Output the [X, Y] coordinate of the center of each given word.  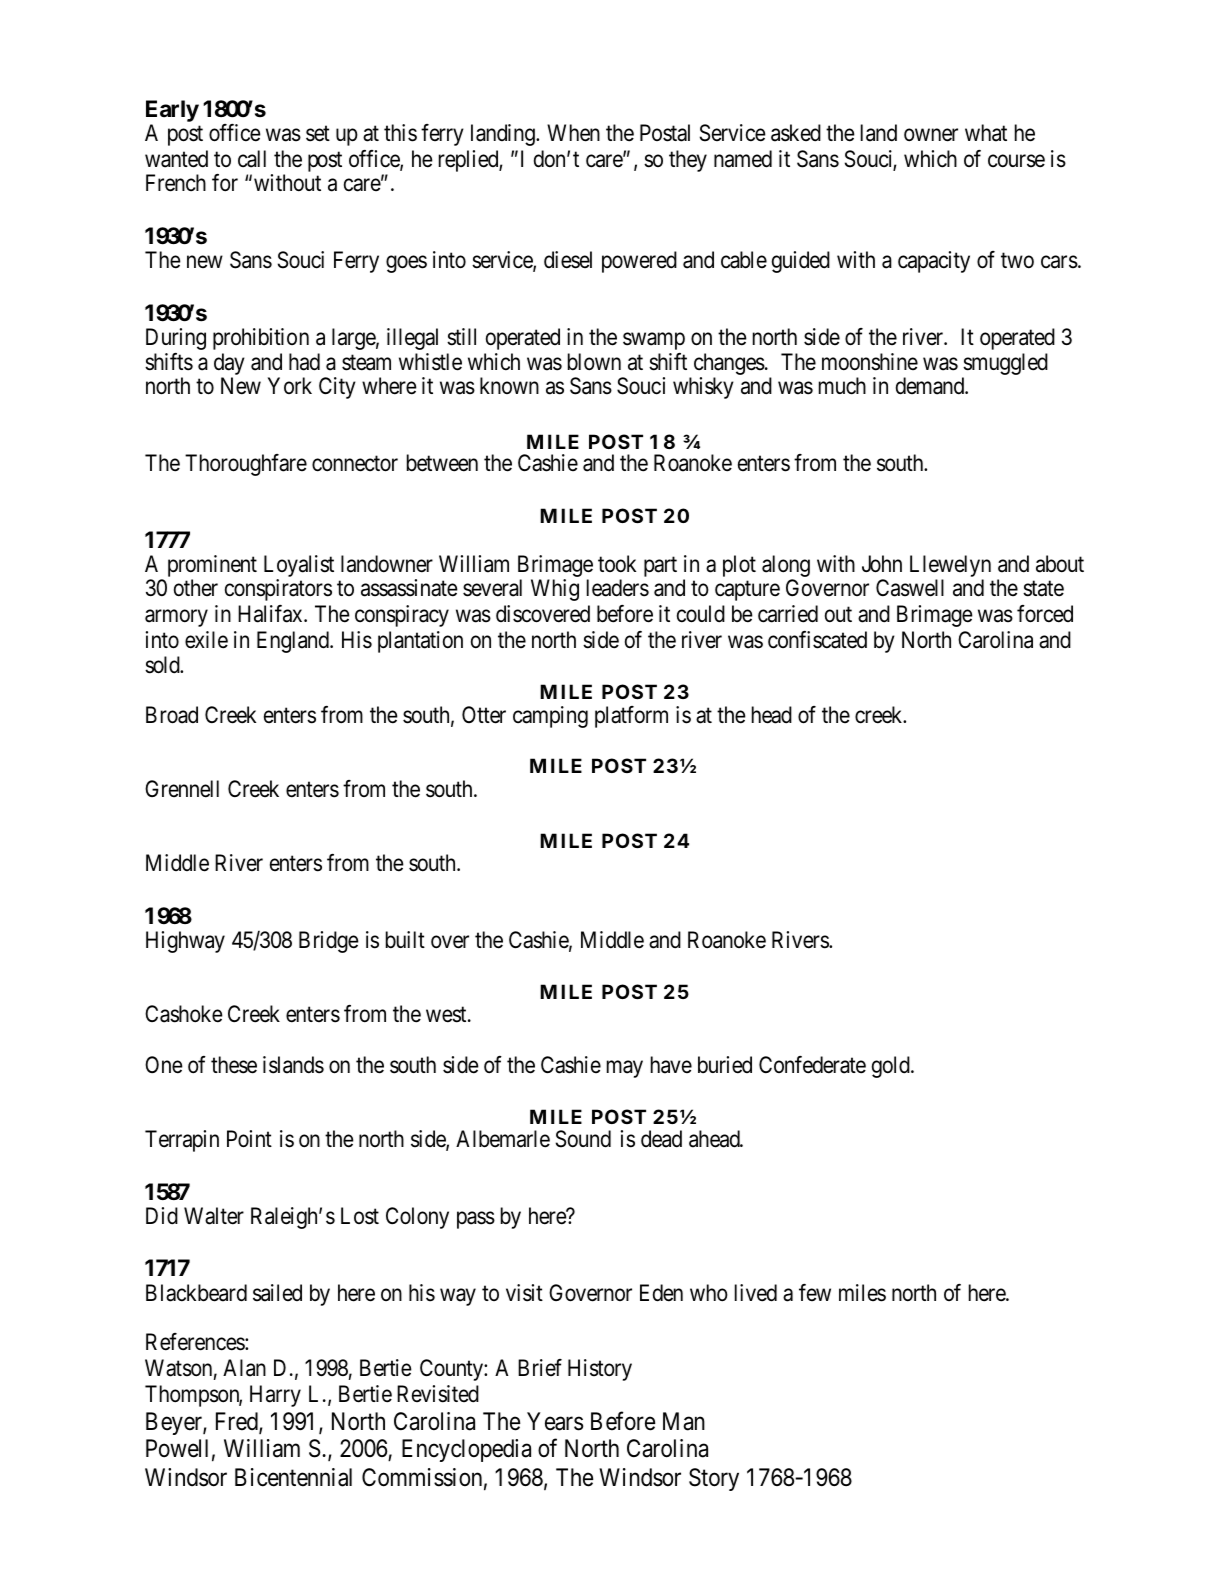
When [573, 133]
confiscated [817, 640]
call [252, 159]
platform [631, 717]
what [986, 133]
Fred [238, 1422]
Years [555, 1421]
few [815, 1292]
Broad [172, 715]
